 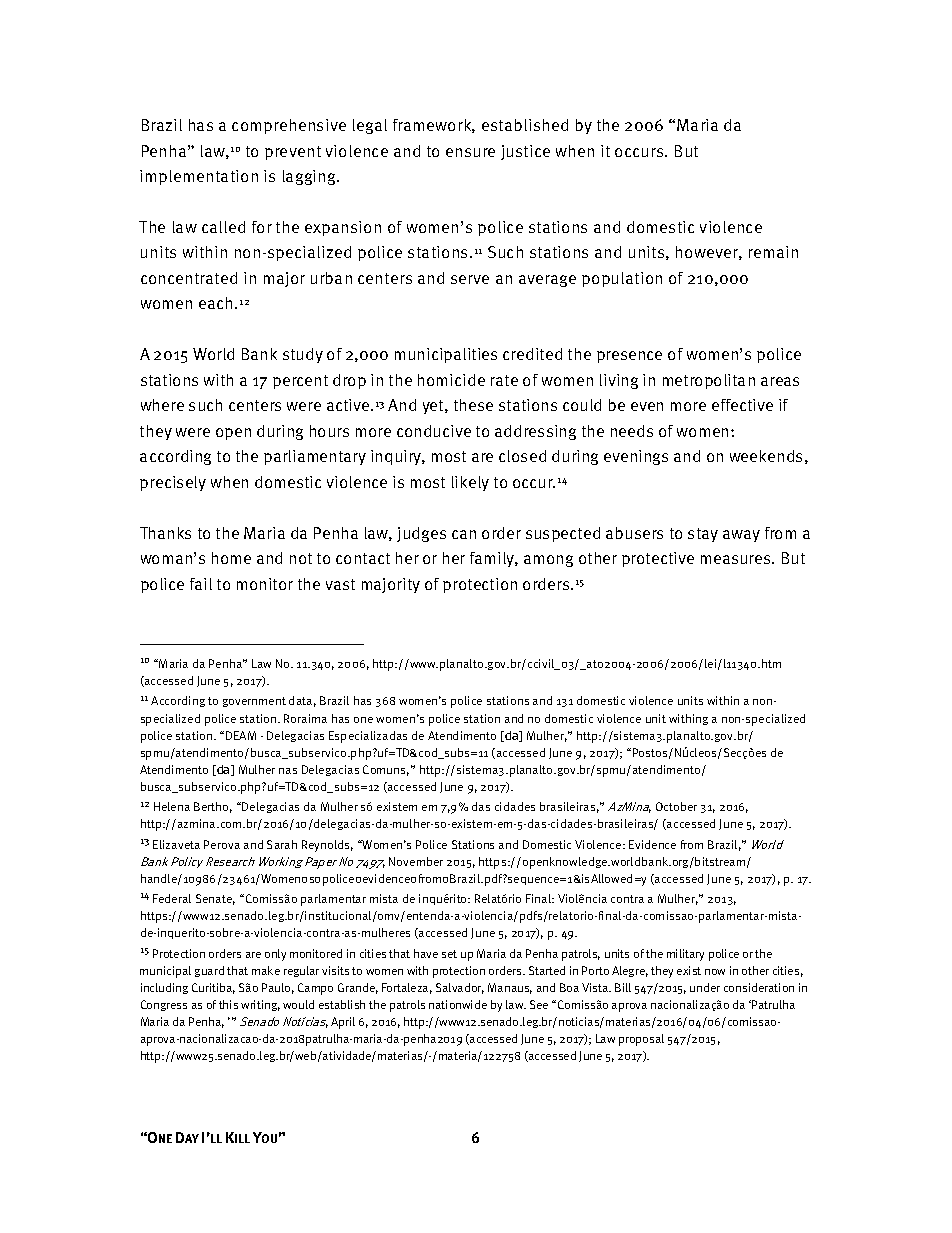 What do you see at coordinates (737, 559) in the image?
I see `measures` at bounding box center [737, 559].
